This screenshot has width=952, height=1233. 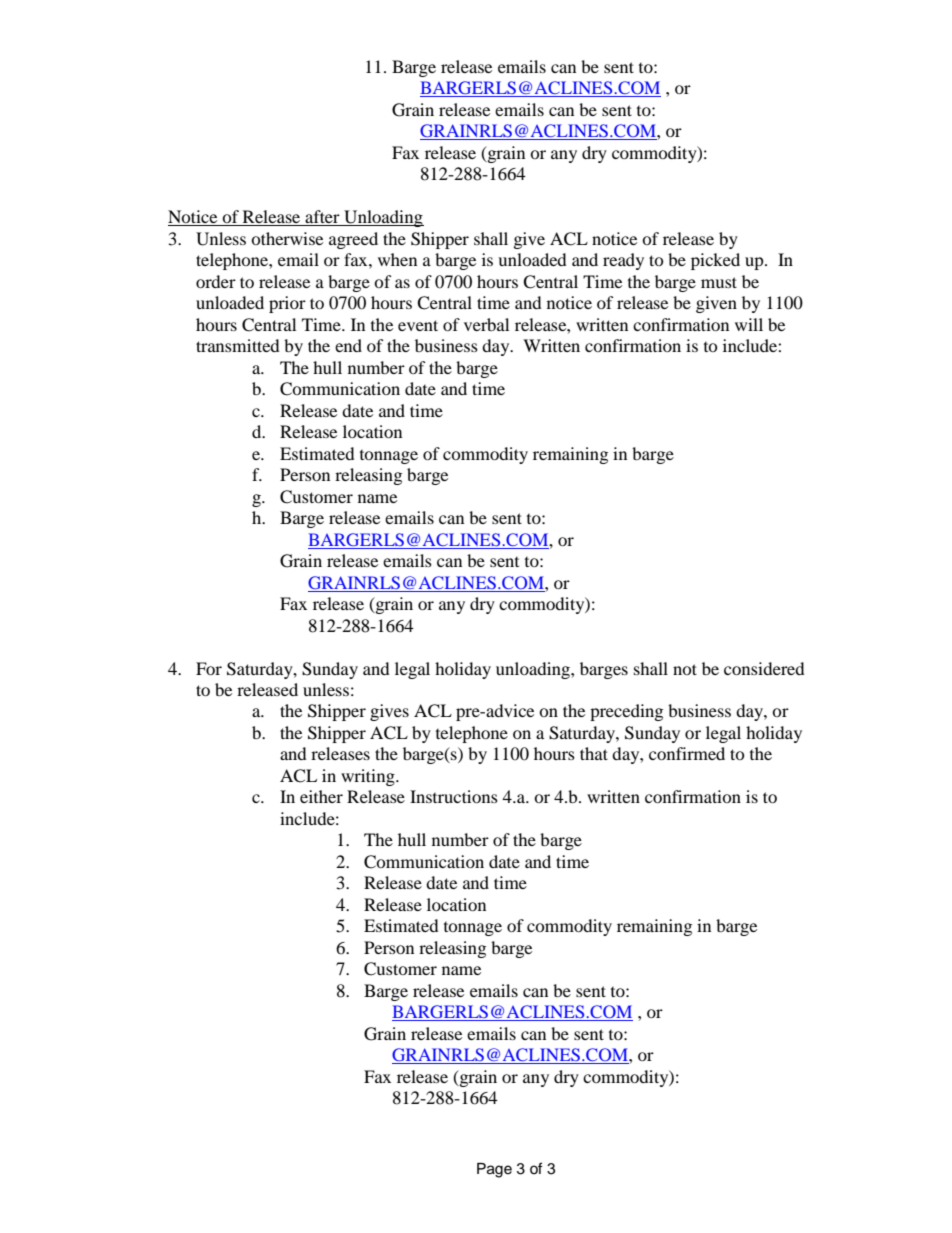 What do you see at coordinates (321, 796) in the screenshot?
I see `either` at bounding box center [321, 796].
